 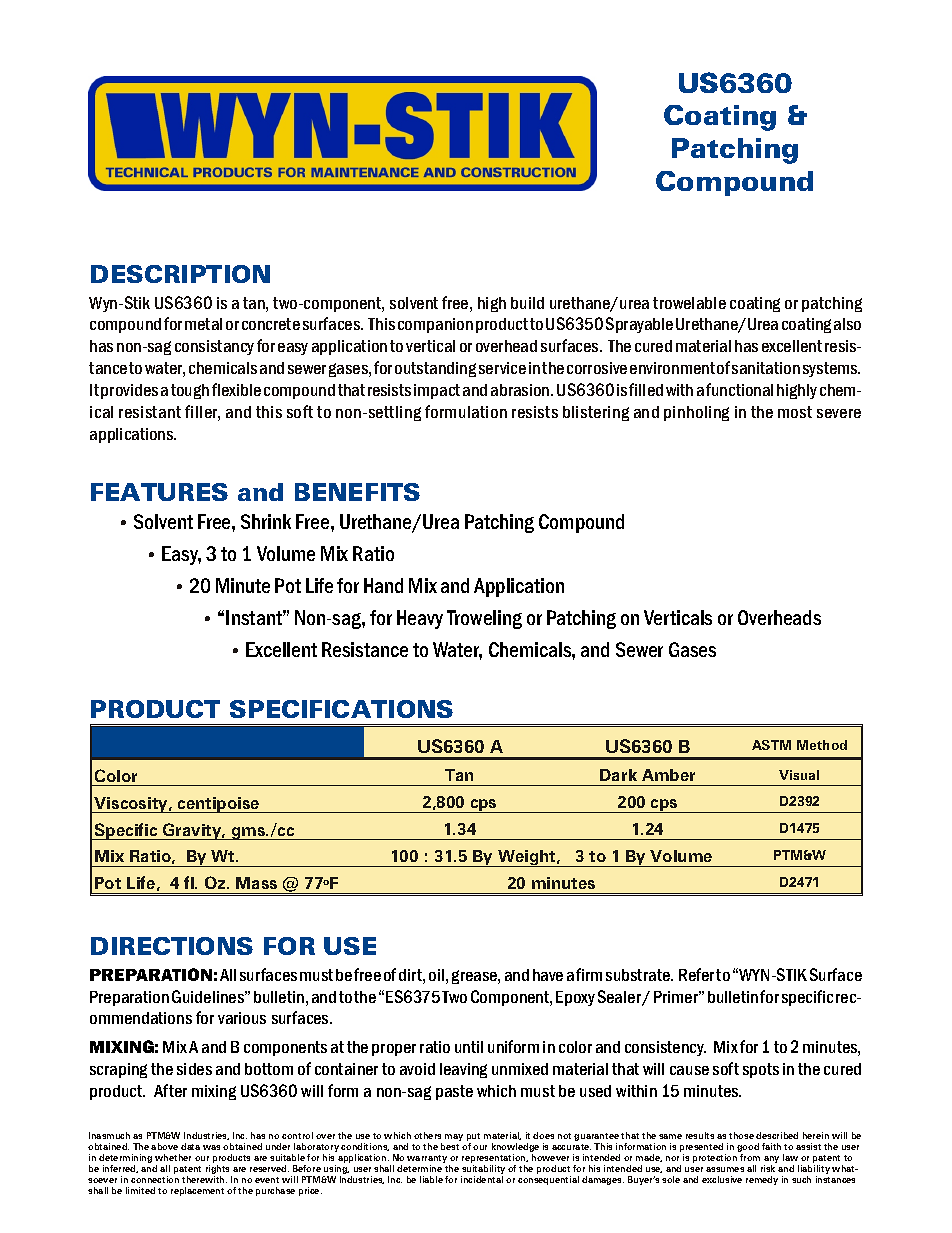 I want to click on metal, so click(x=203, y=324).
